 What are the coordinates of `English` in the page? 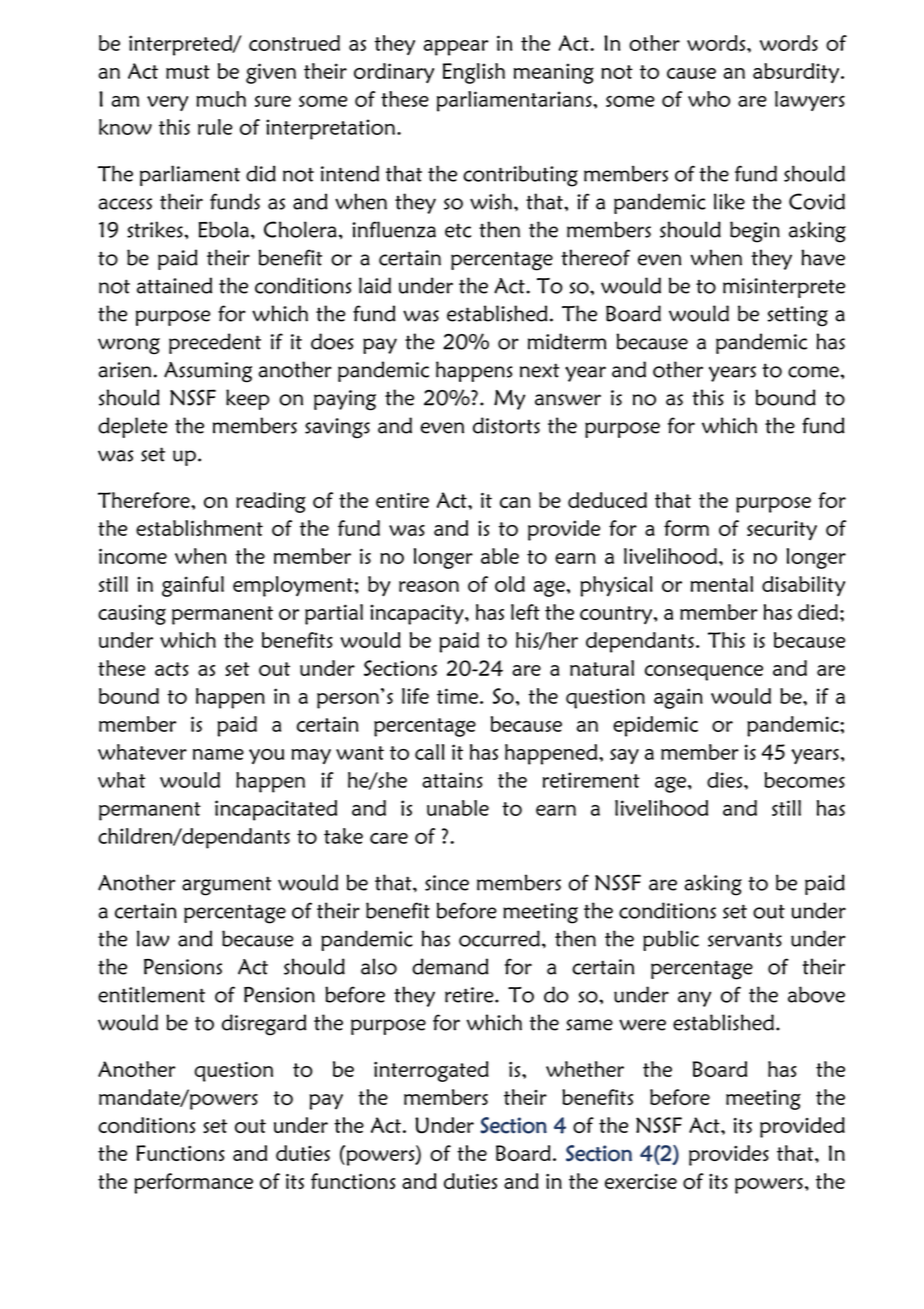 It's located at (474, 73).
